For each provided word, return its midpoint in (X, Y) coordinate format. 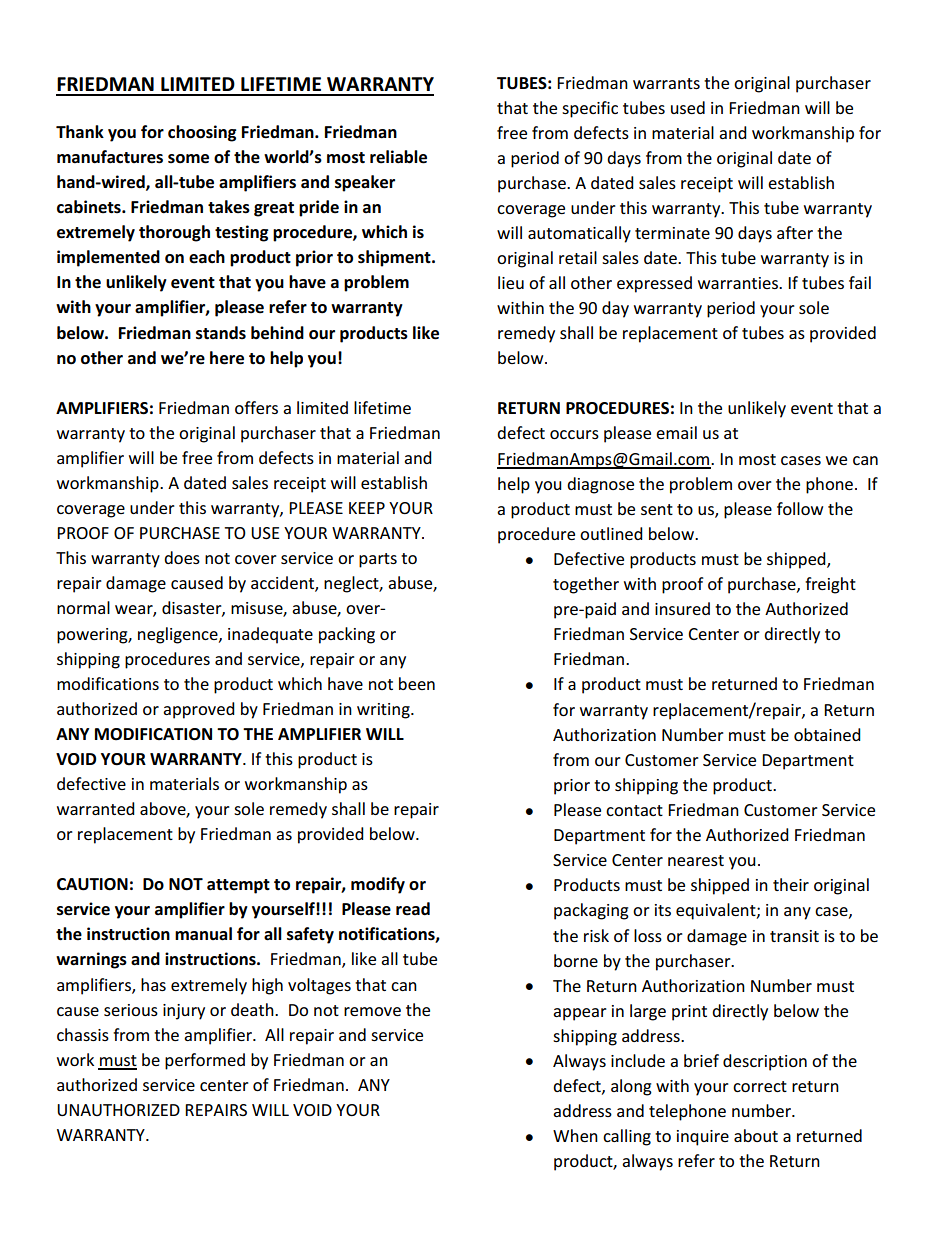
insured (682, 608)
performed (205, 1061)
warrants (666, 83)
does (182, 557)
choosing (202, 133)
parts (378, 560)
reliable (398, 157)
